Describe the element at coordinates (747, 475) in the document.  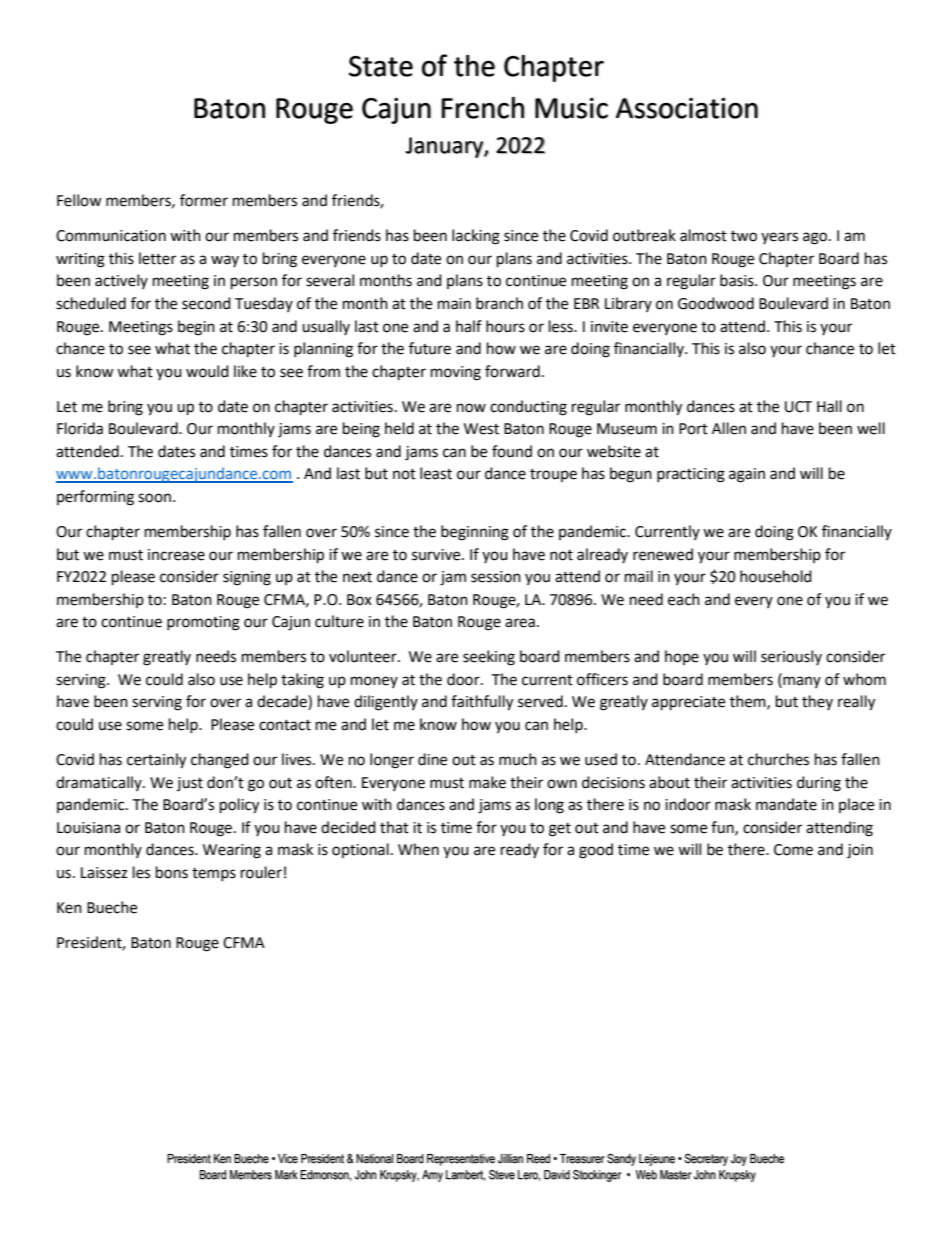
I see `again` at that location.
